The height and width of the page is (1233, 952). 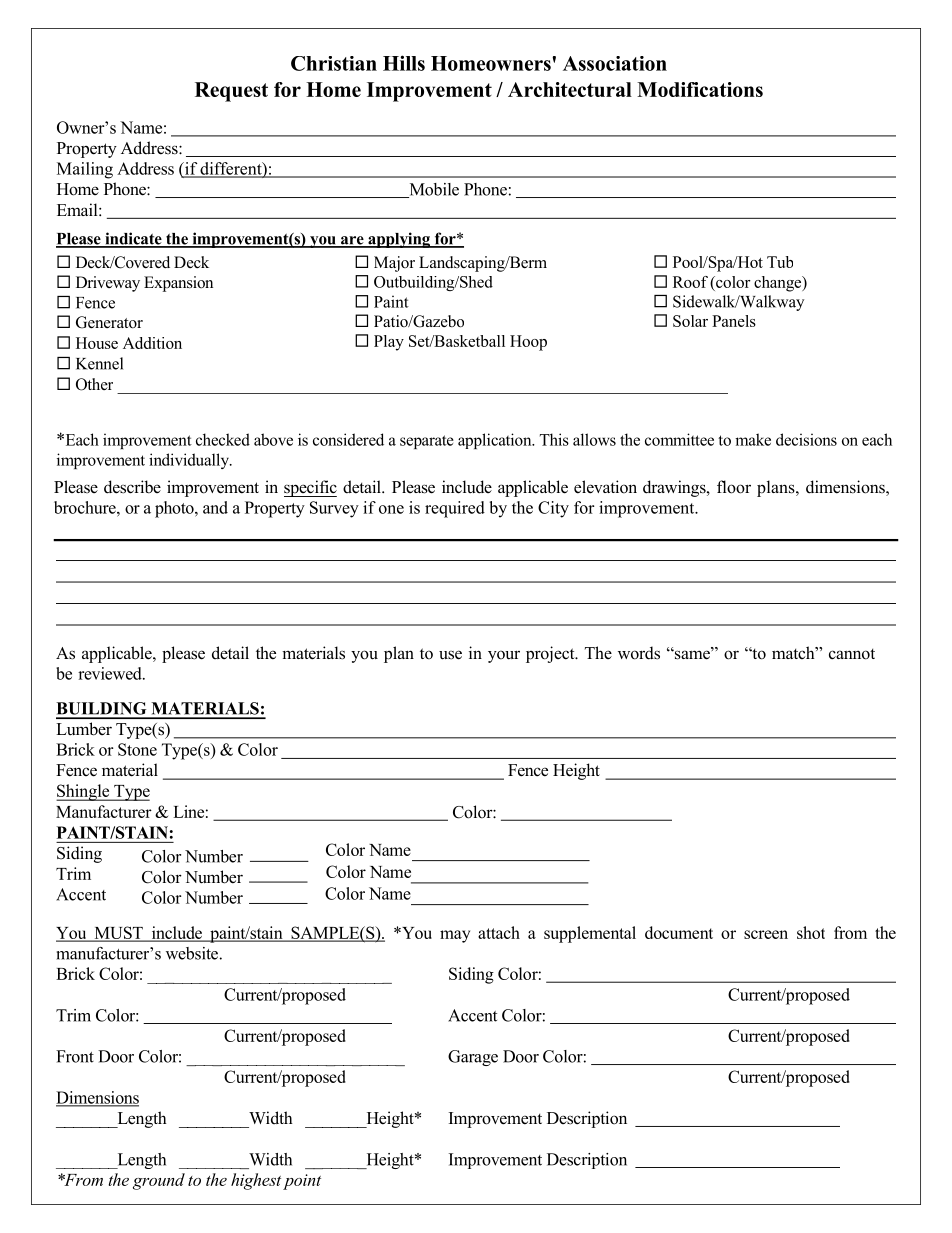 What do you see at coordinates (528, 343) in the page?
I see `Hoop` at bounding box center [528, 343].
